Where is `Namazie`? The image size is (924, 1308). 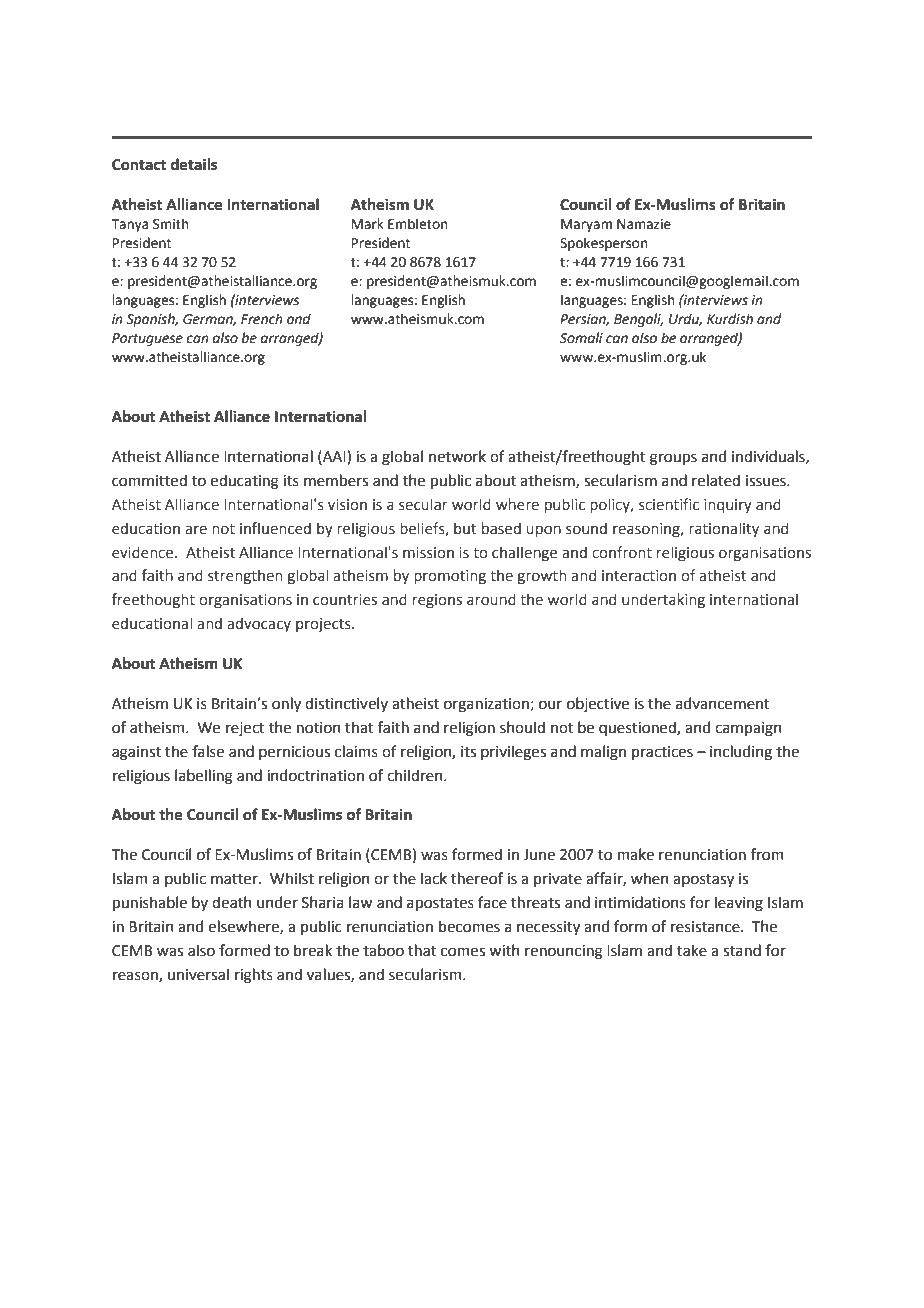
Namazie is located at coordinates (644, 224).
